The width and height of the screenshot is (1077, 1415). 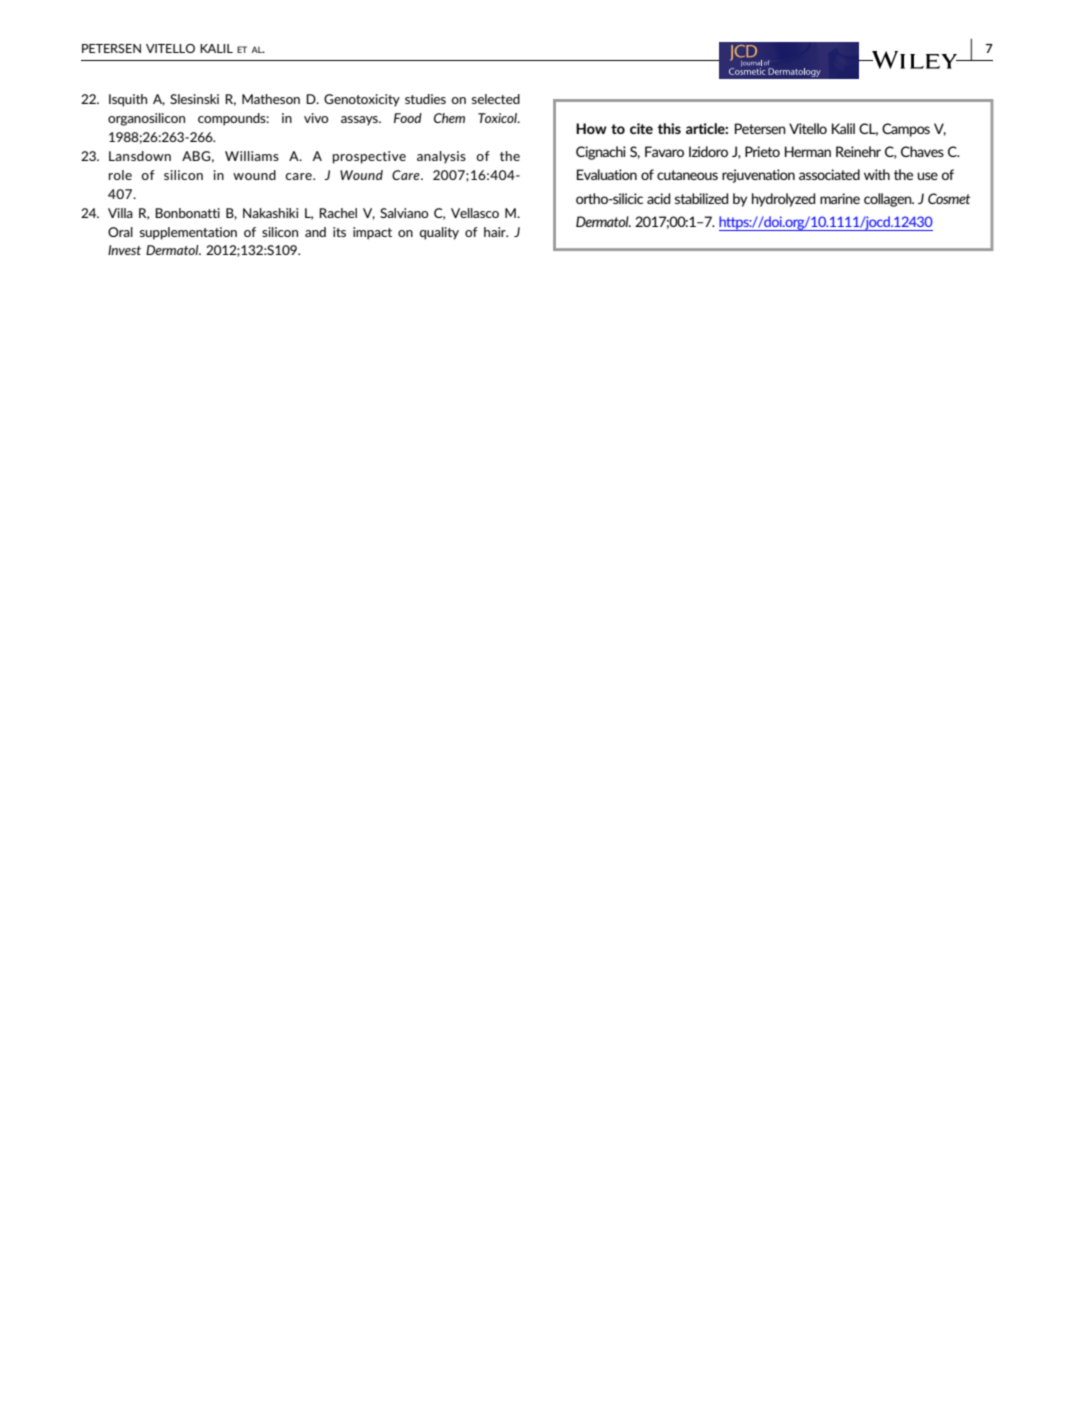 I want to click on Invest, so click(x=124, y=250).
